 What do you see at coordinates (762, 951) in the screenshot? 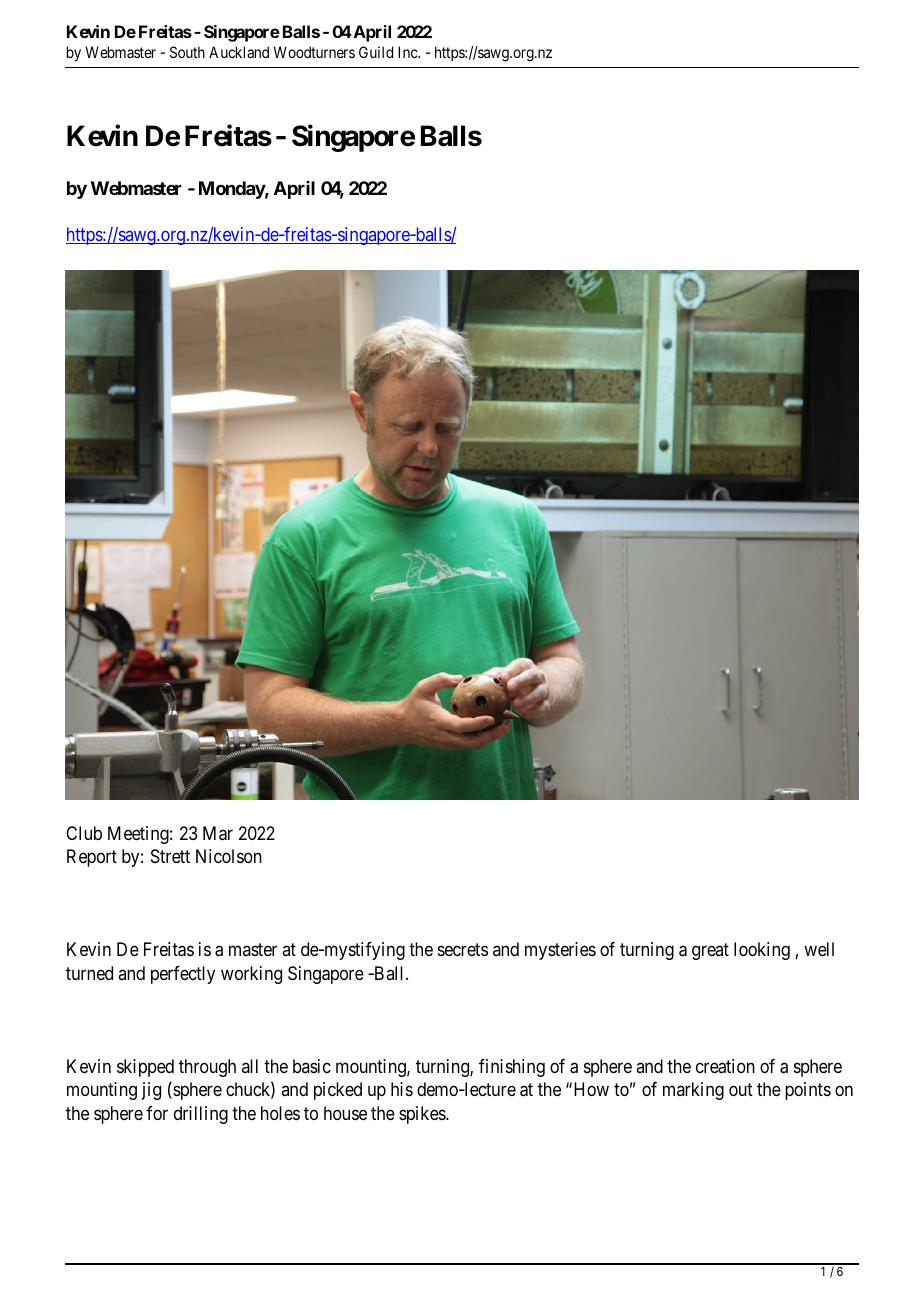
I see `looking` at bounding box center [762, 951].
